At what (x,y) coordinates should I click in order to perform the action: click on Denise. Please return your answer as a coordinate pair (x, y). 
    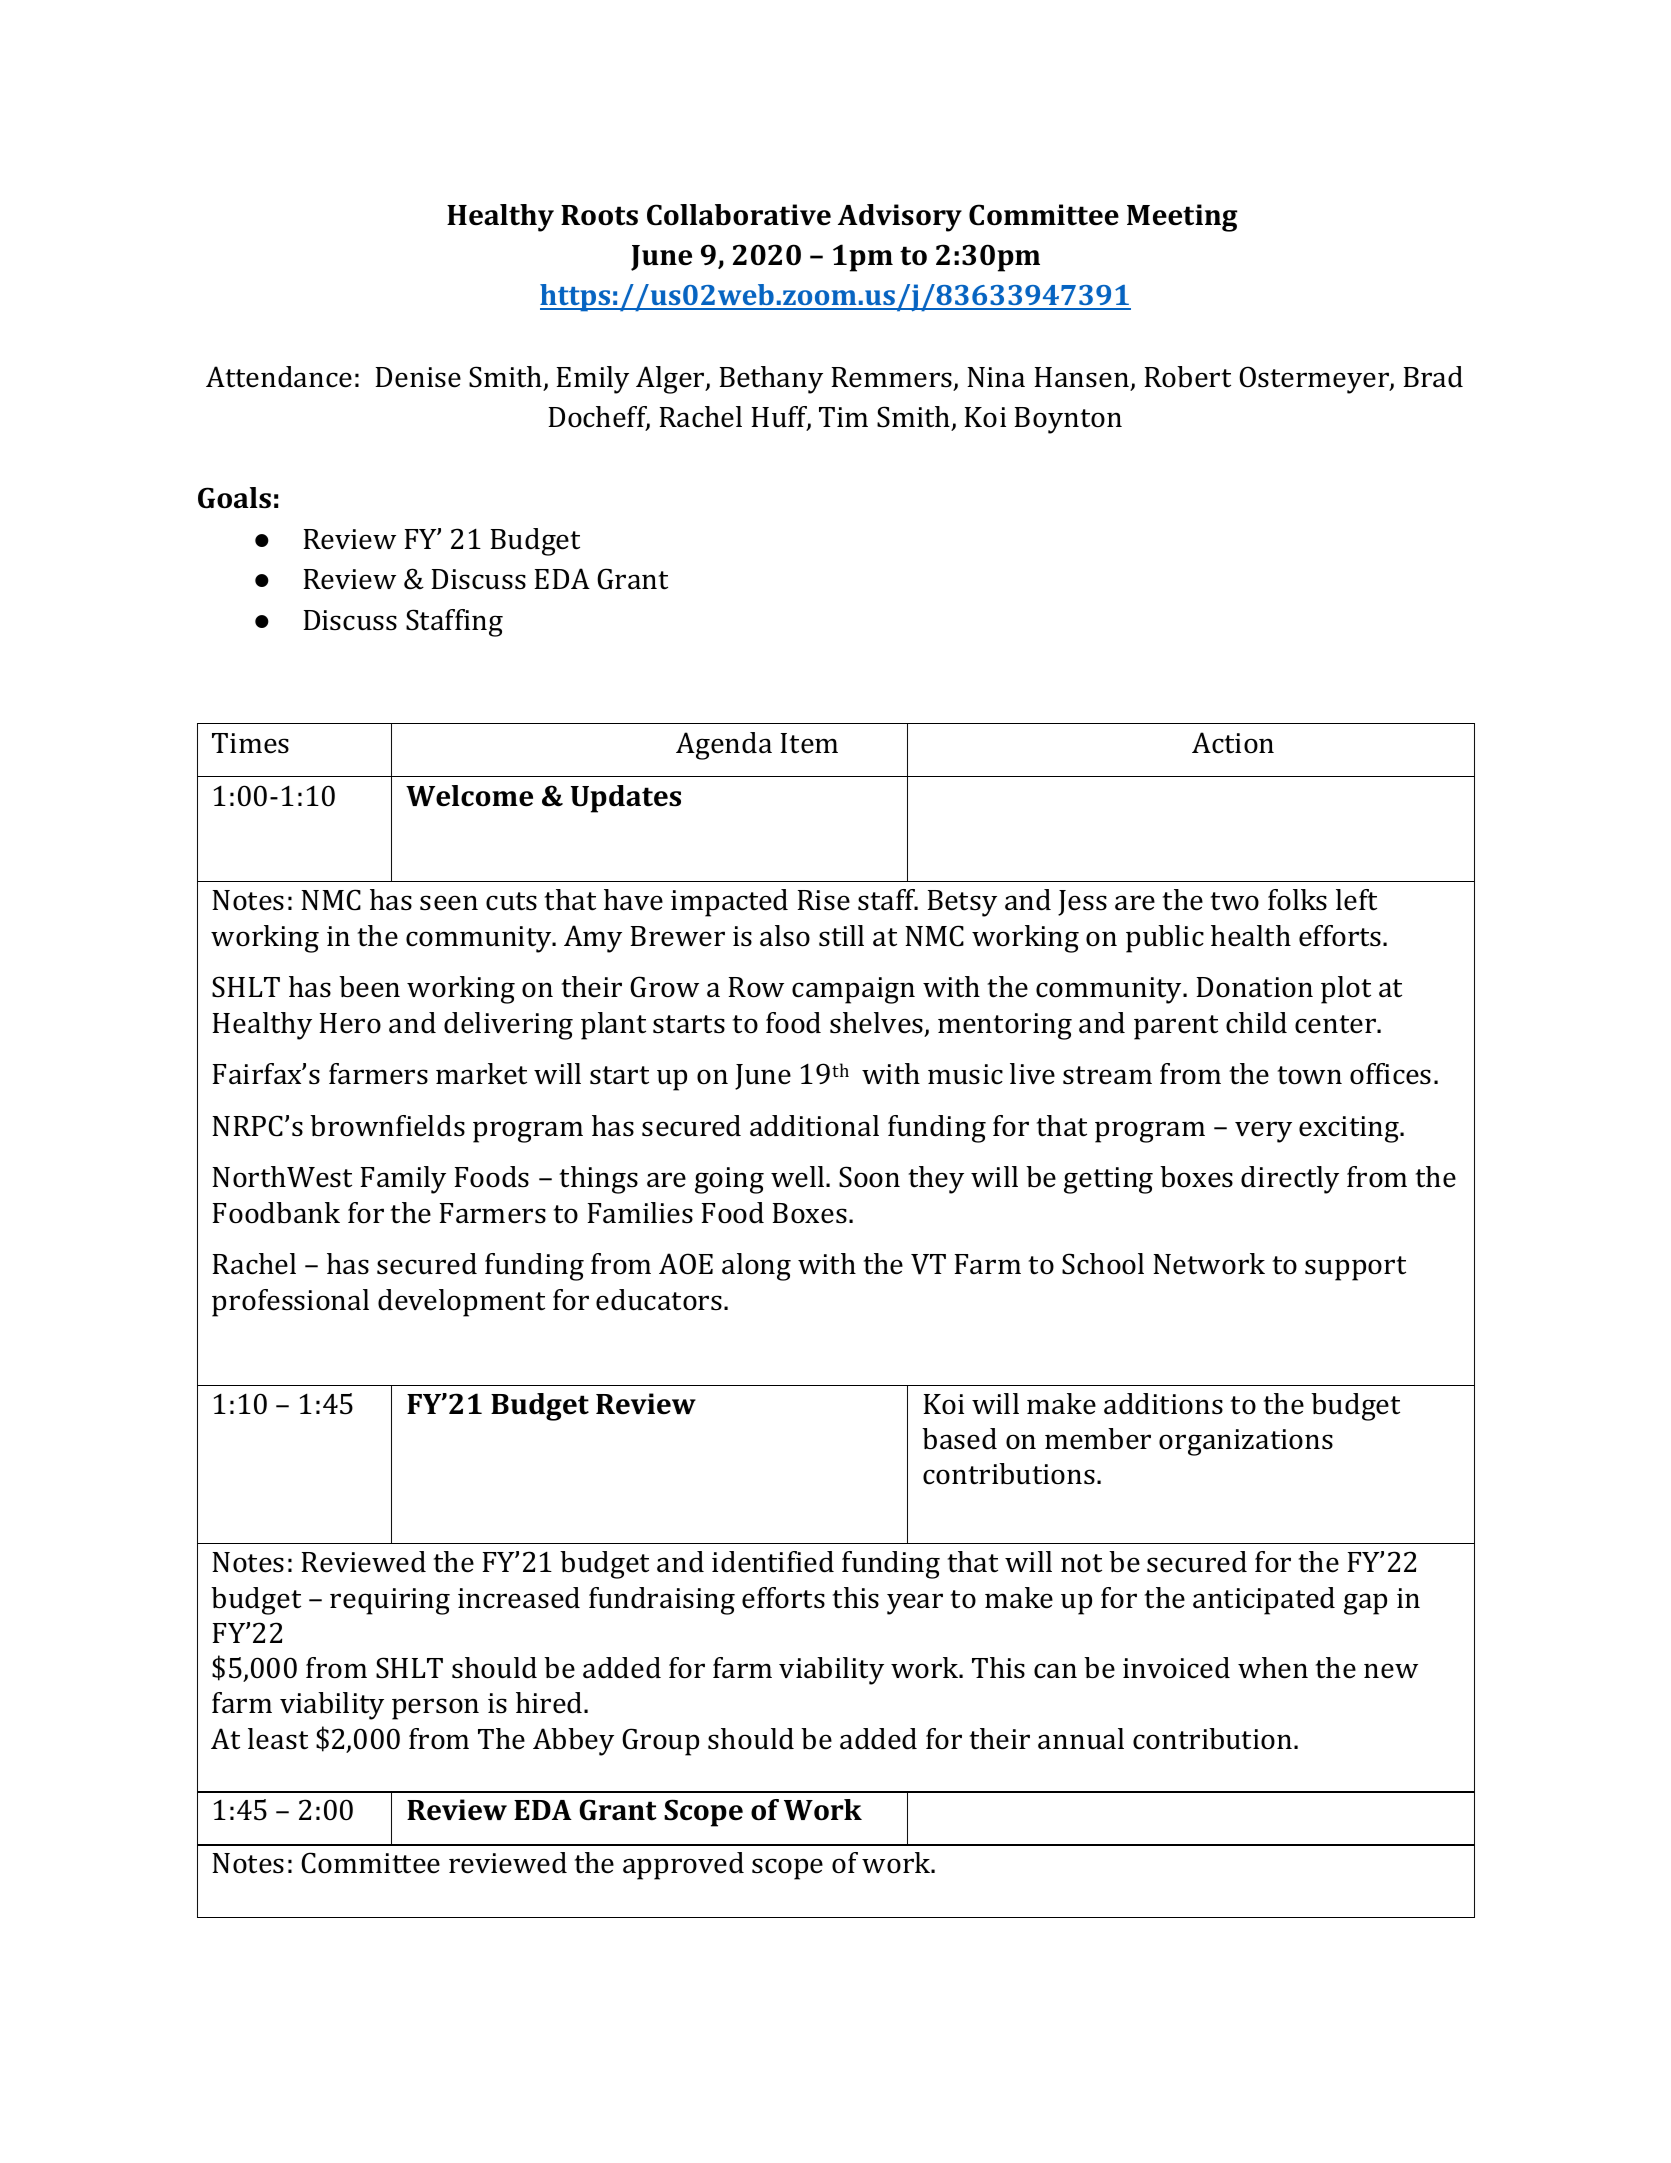
    Looking at the image, I should click on (418, 377).
